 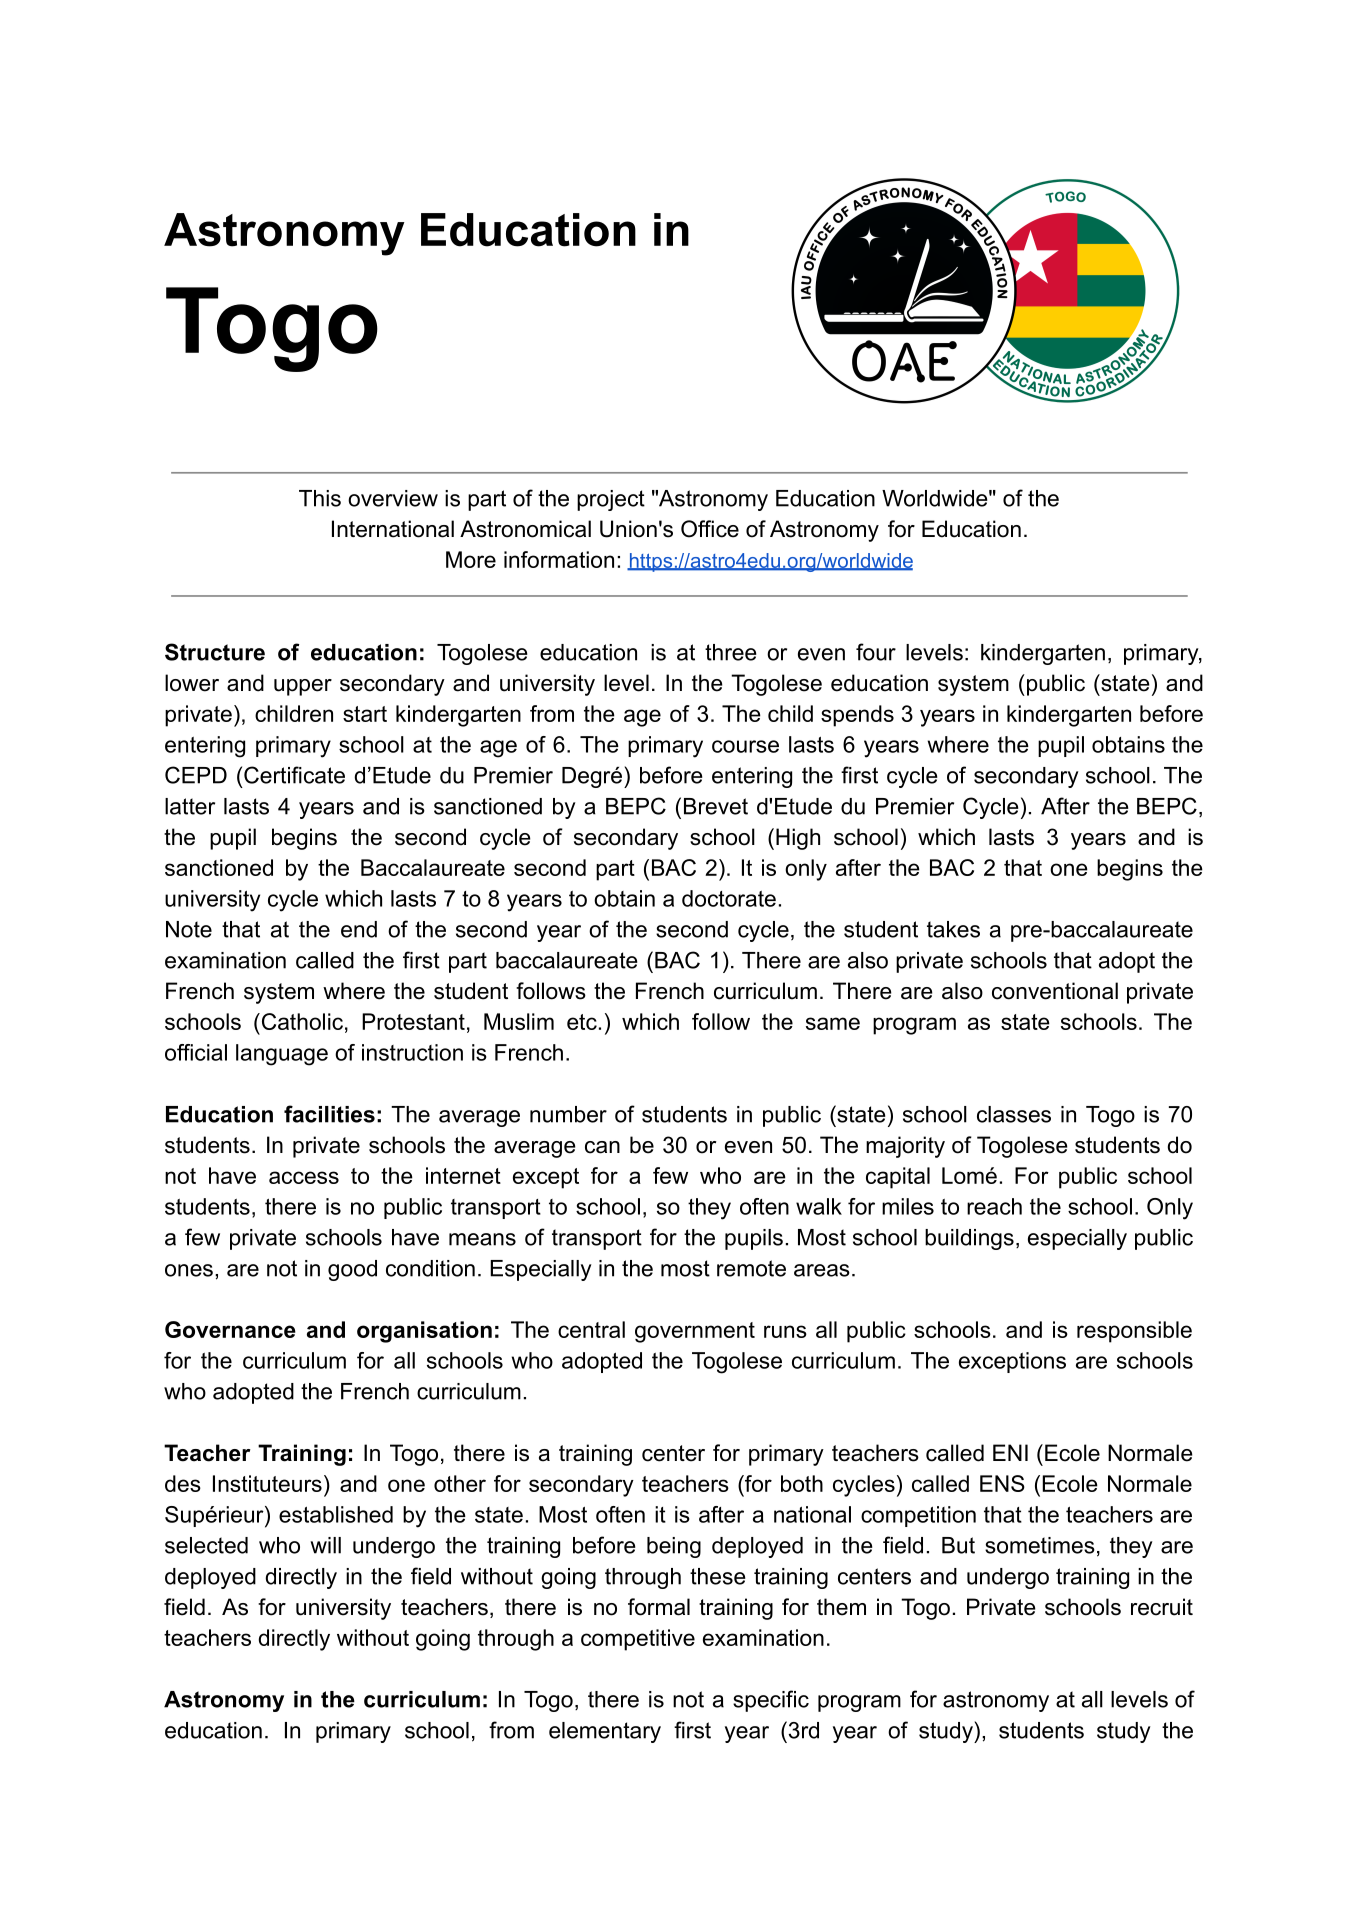 What do you see at coordinates (1134, 1332) in the screenshot?
I see `responsible` at bounding box center [1134, 1332].
